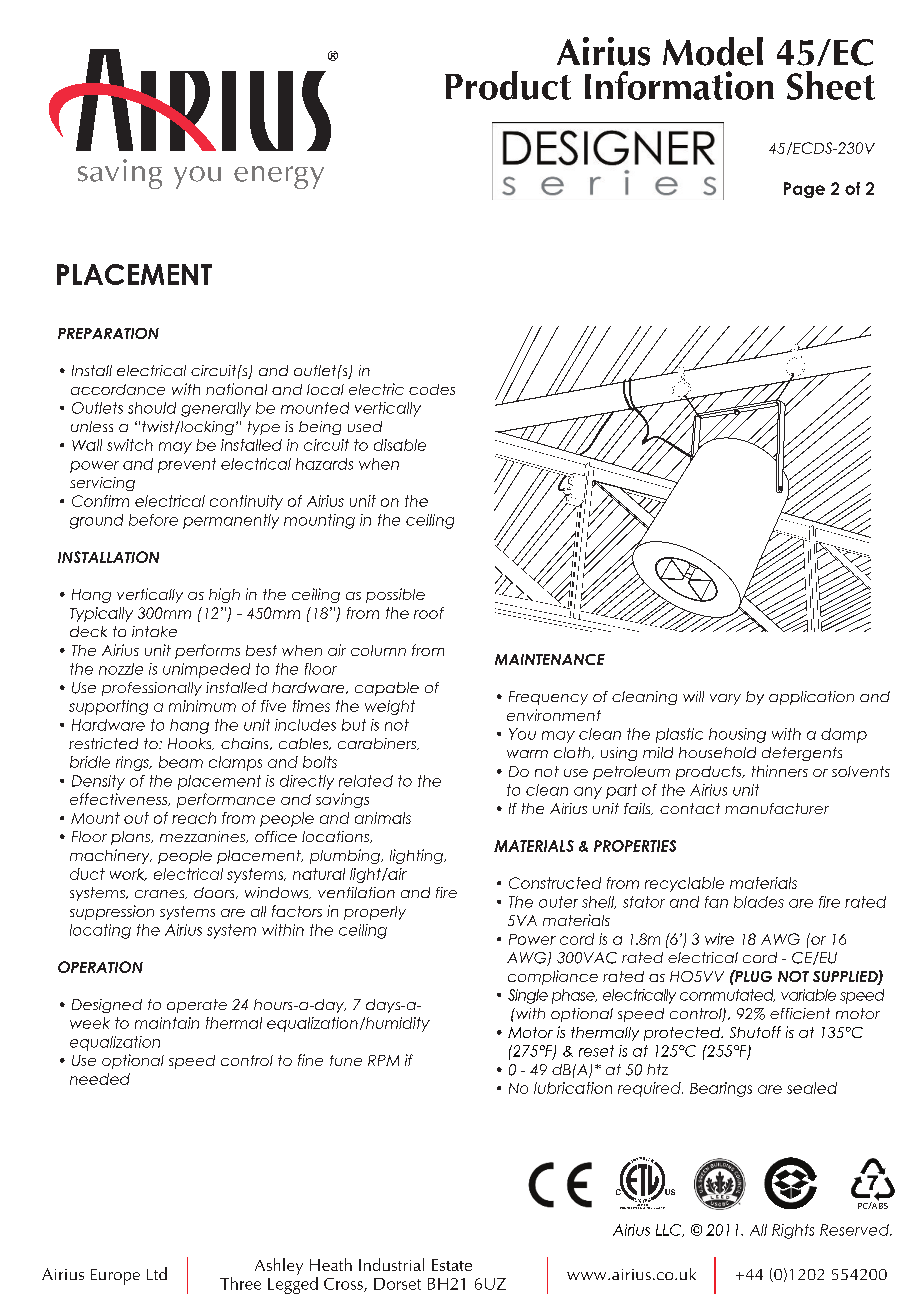 The width and height of the page is (924, 1308). Describe the element at coordinates (161, 894) in the page. I see `cranes` at that location.
